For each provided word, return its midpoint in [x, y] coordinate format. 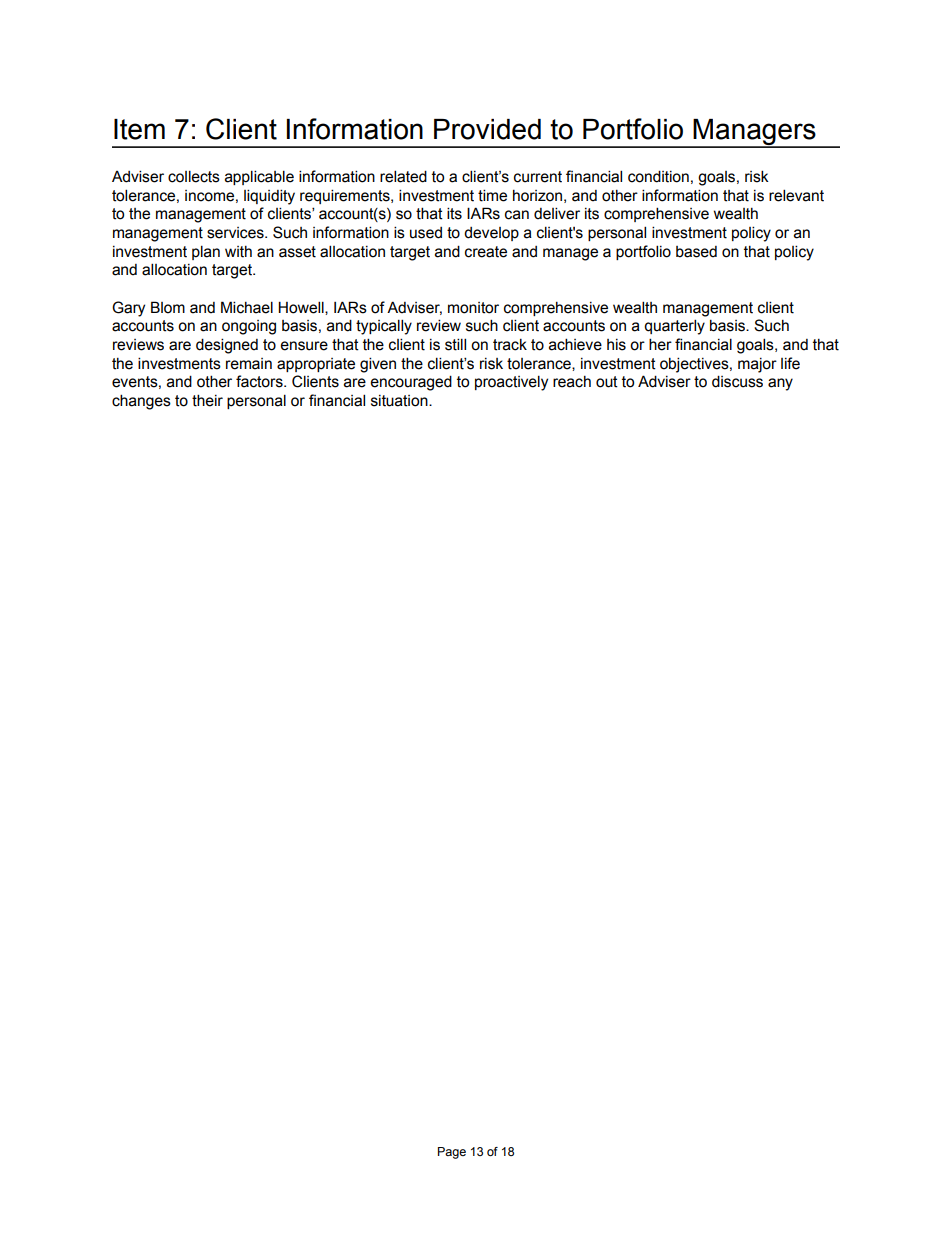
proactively [511, 383]
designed [227, 346]
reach [572, 382]
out [607, 382]
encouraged [411, 383]
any [780, 384]
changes [141, 402]
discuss [737, 381]
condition [658, 176]
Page [452, 1153]
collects [194, 176]
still [455, 344]
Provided [487, 129]
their [207, 400]
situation [400, 401]
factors [260, 381]
